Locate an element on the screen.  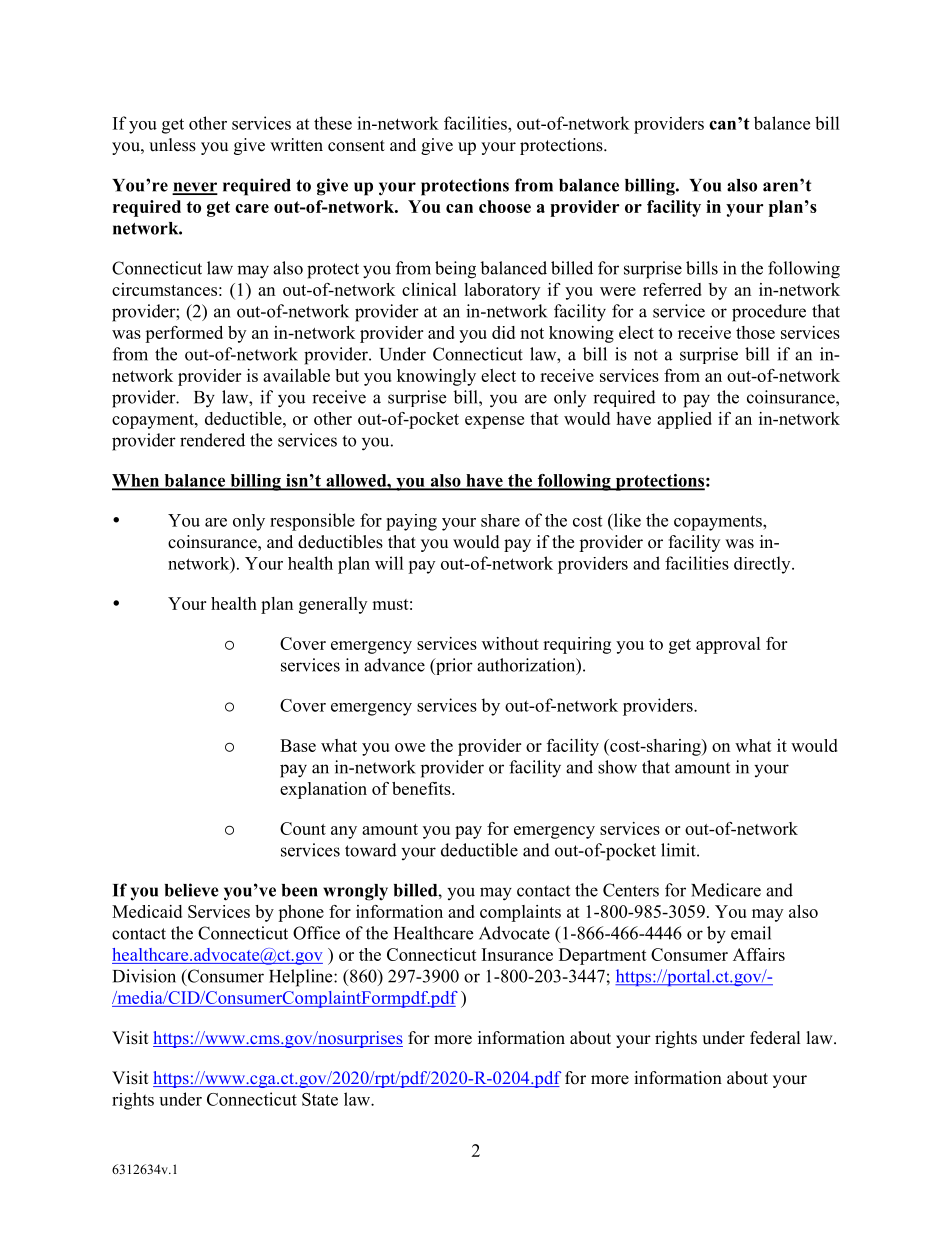
choose is located at coordinates (505, 206).
